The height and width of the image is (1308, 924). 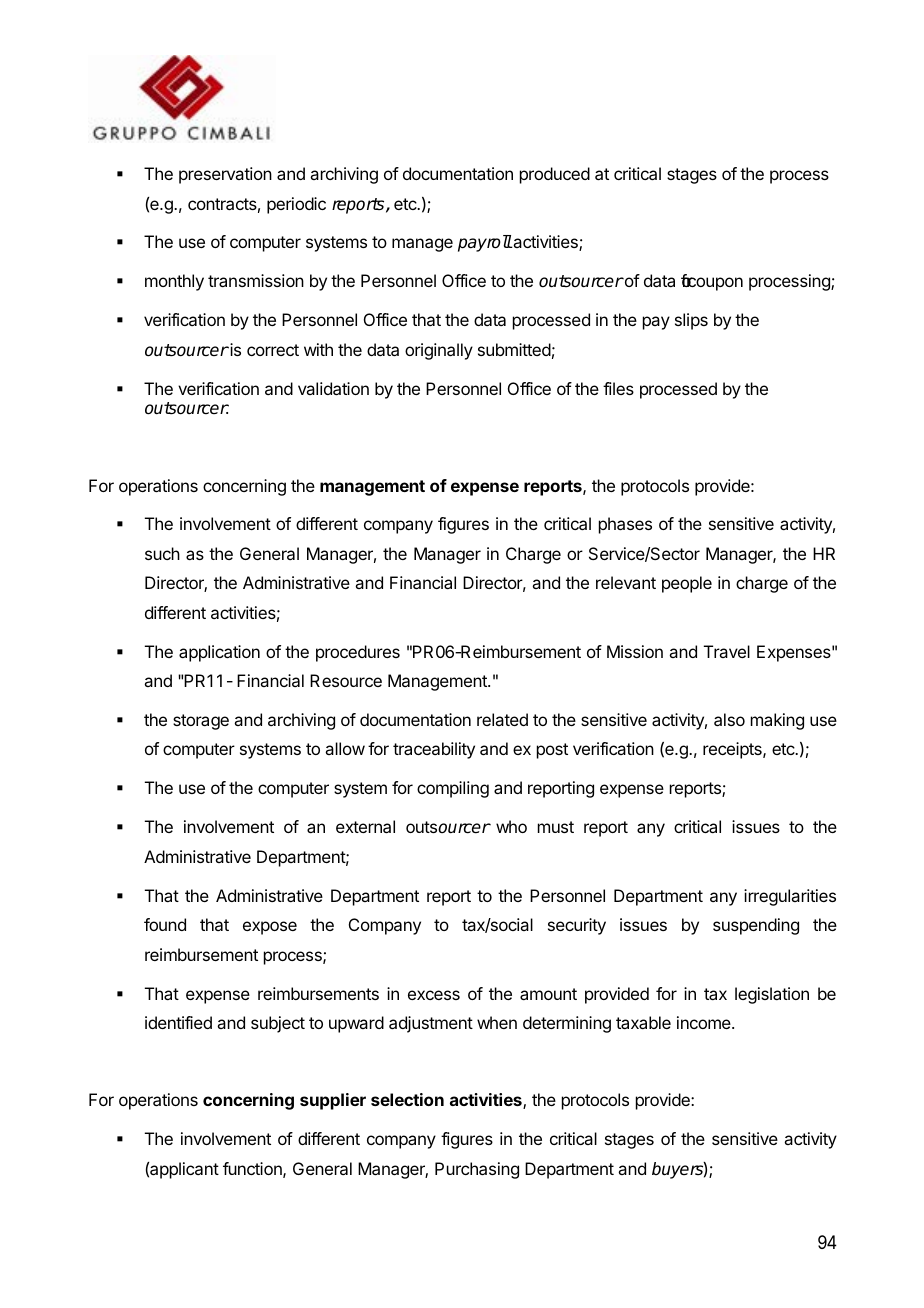 What do you see at coordinates (477, 1170) in the image?
I see `Purchasing` at bounding box center [477, 1170].
